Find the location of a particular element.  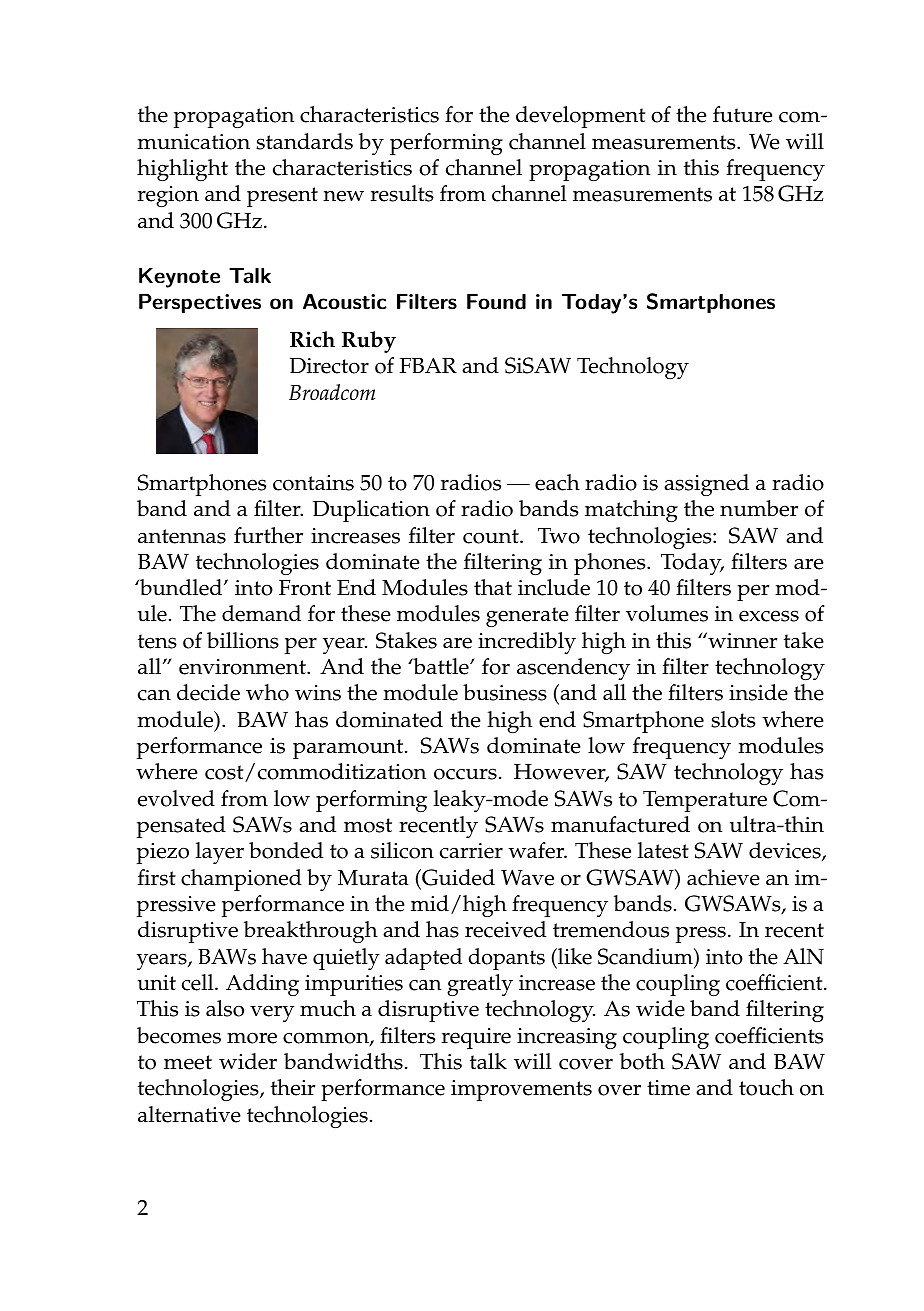

present is located at coordinates (282, 197).
